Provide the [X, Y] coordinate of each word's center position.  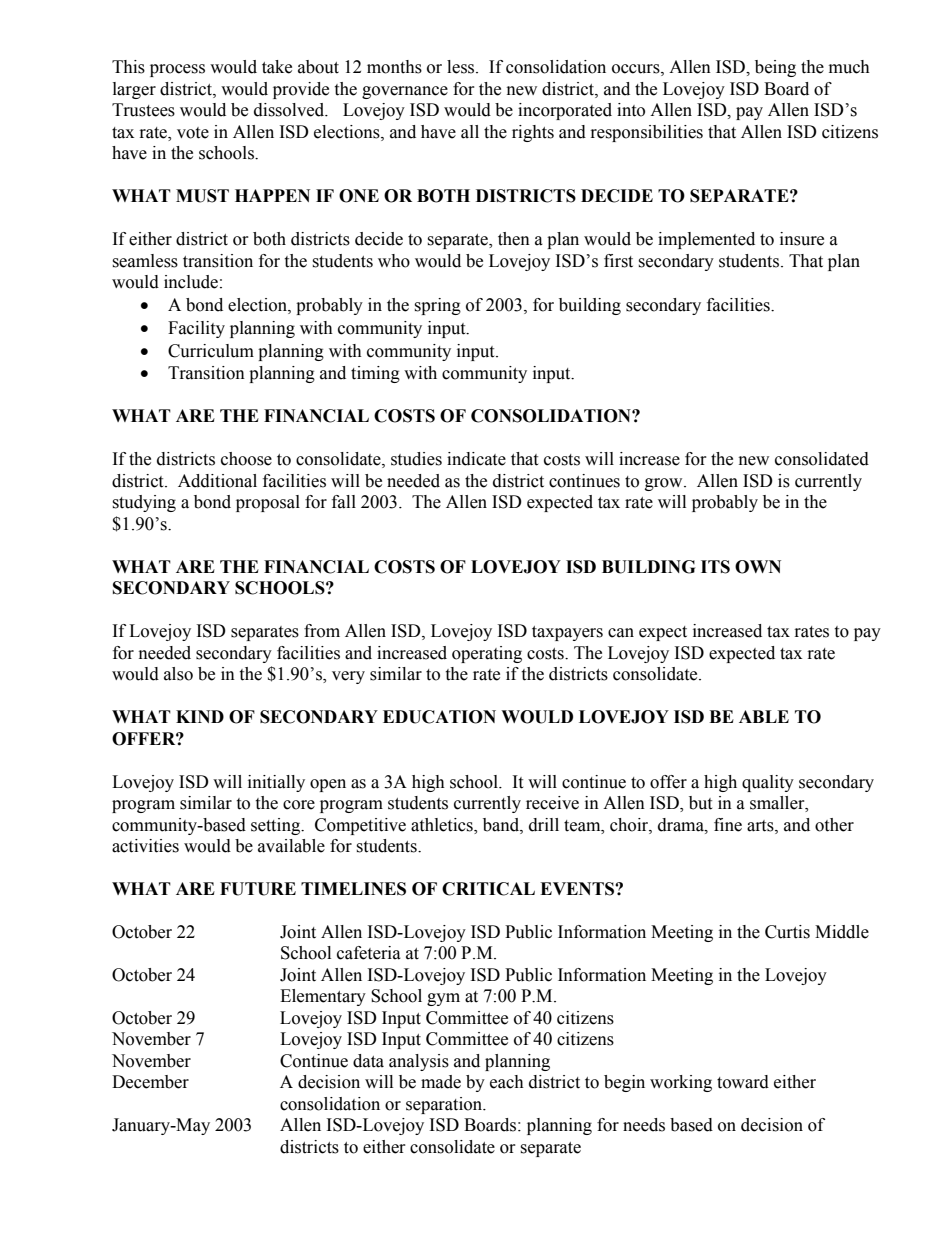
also [178, 674]
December [150, 1082]
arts [761, 826]
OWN [758, 567]
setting [277, 826]
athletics [443, 825]
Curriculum [211, 351]
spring [437, 306]
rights [533, 133]
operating [487, 654]
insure [802, 239]
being [775, 68]
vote [193, 133]
